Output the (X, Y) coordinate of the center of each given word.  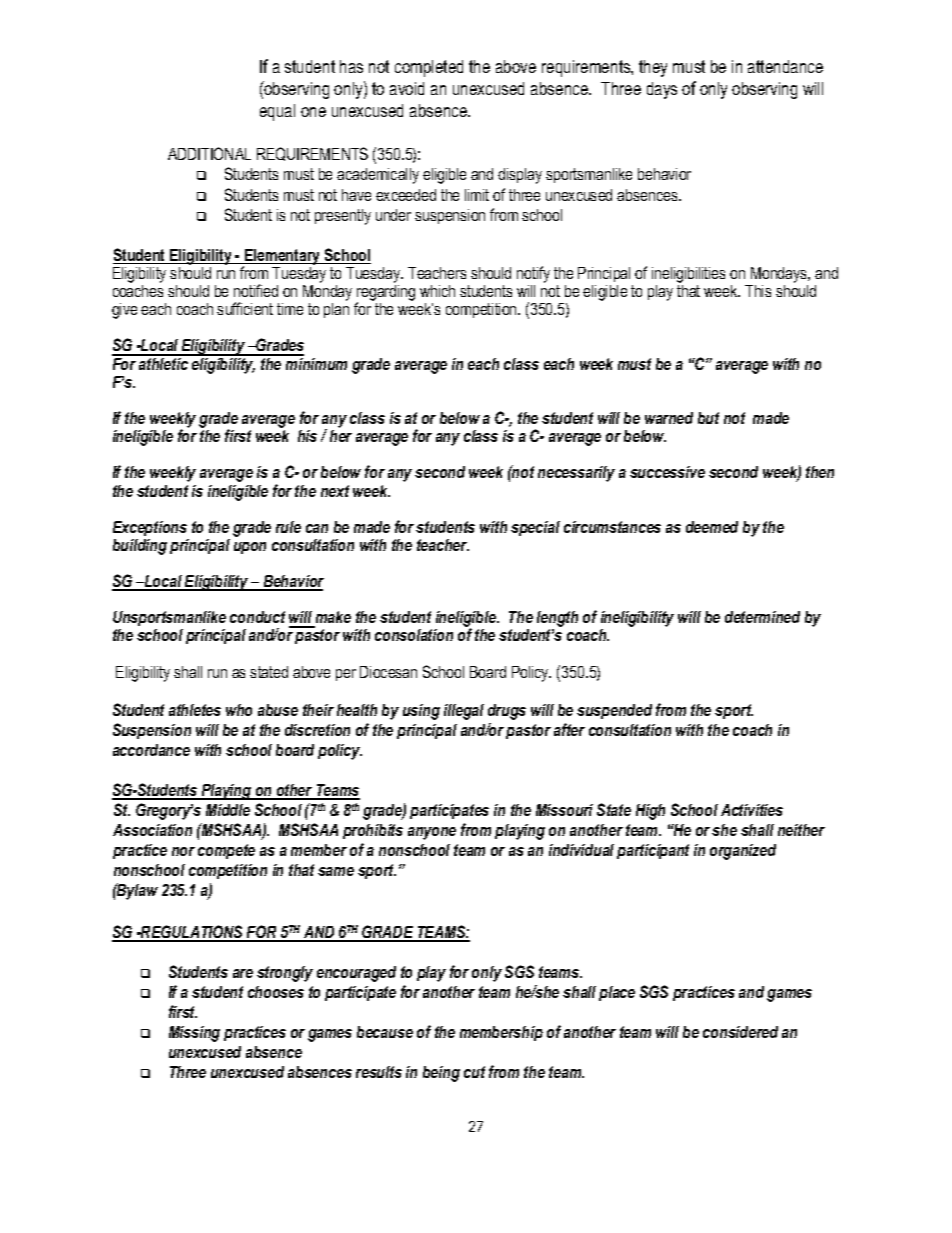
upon (250, 548)
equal (277, 112)
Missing (194, 1034)
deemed (712, 527)
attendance (785, 66)
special (535, 528)
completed (429, 68)
